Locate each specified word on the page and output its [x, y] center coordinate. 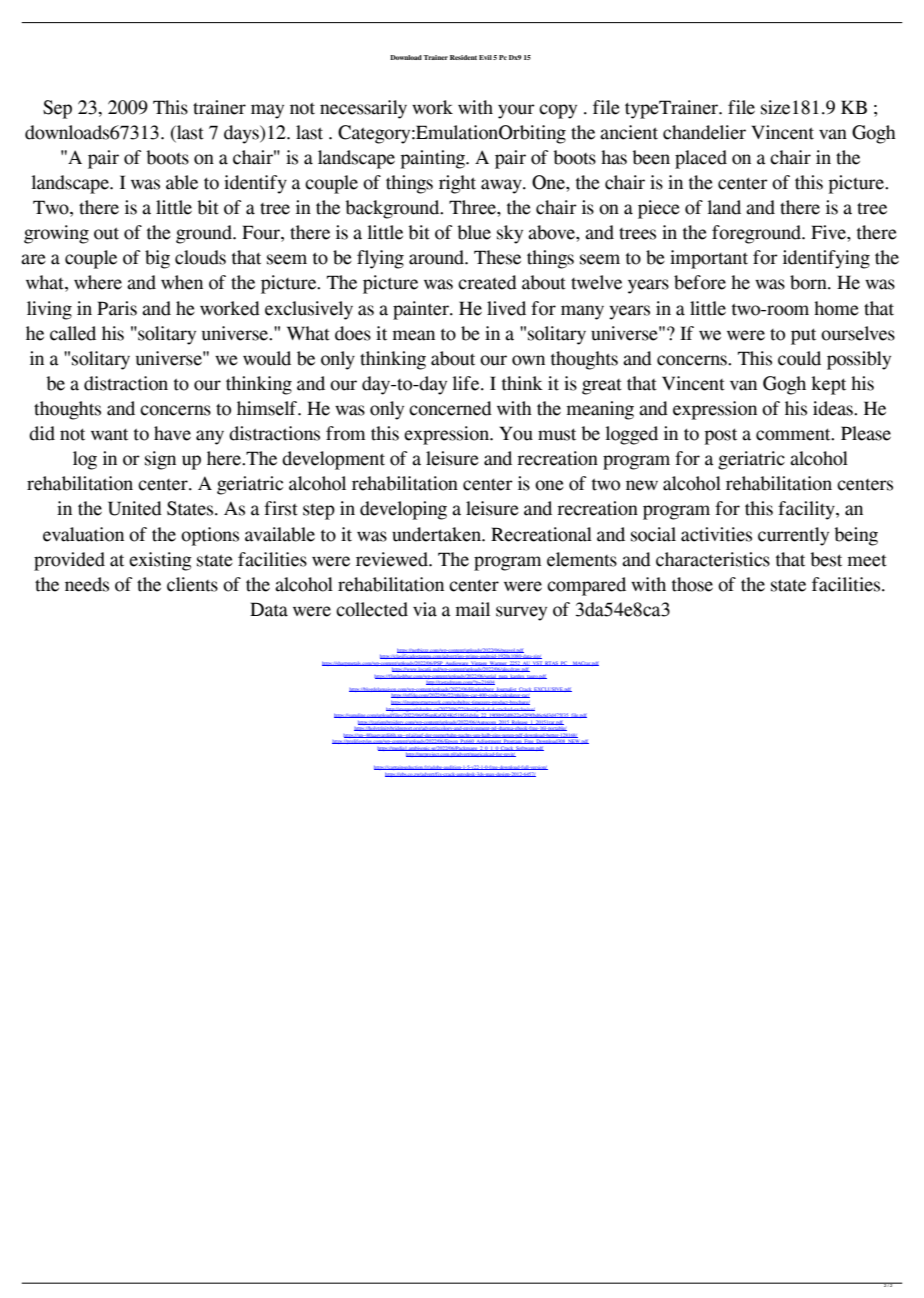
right [457, 184]
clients [192, 584]
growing [56, 234]
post [721, 436]
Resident [463, 57]
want [109, 434]
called [73, 333]
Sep [57, 109]
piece [659, 209]
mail [473, 609]
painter [422, 310]
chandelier [704, 132]
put [803, 336]
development [333, 460]
